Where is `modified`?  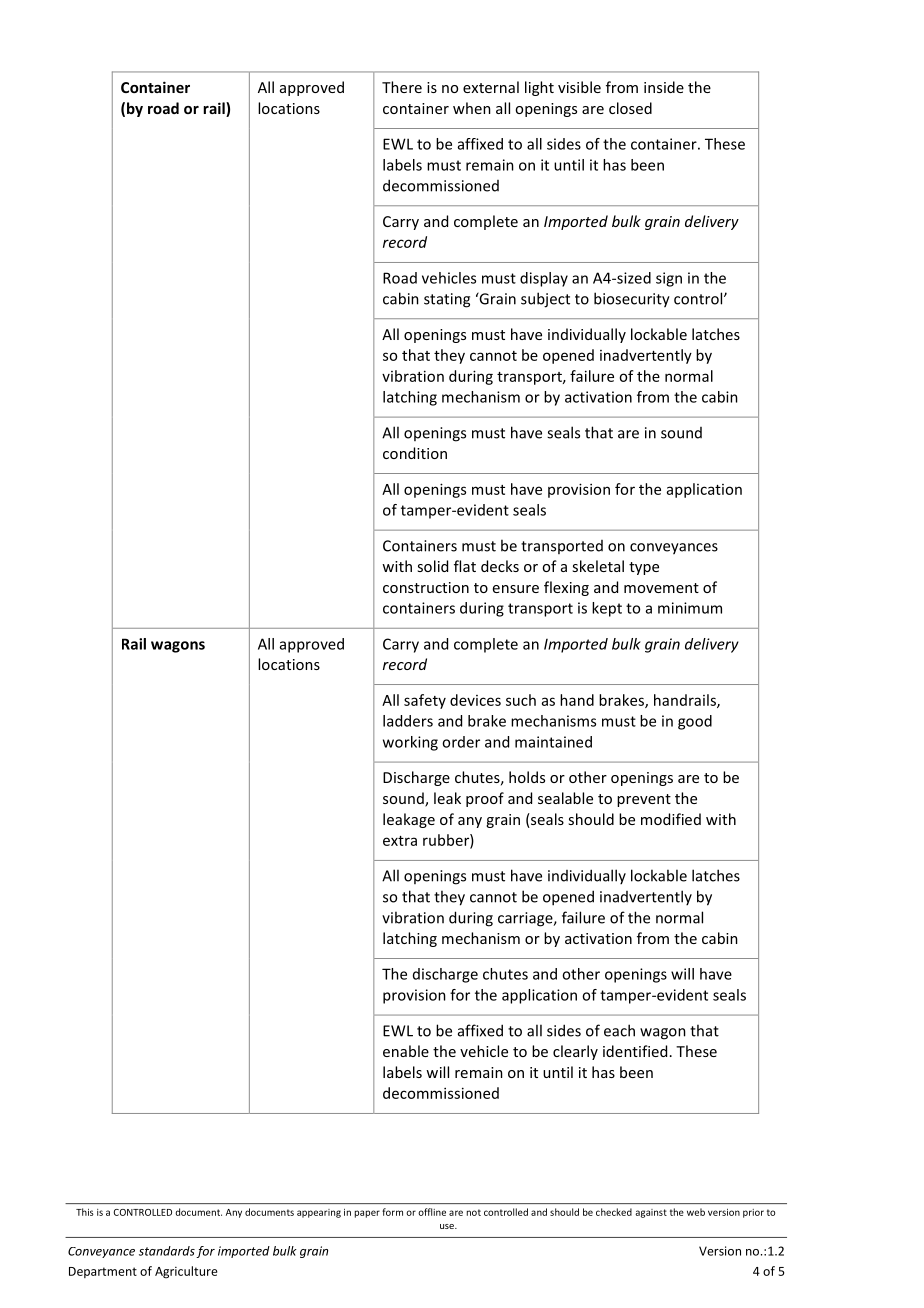 modified is located at coordinates (671, 819).
